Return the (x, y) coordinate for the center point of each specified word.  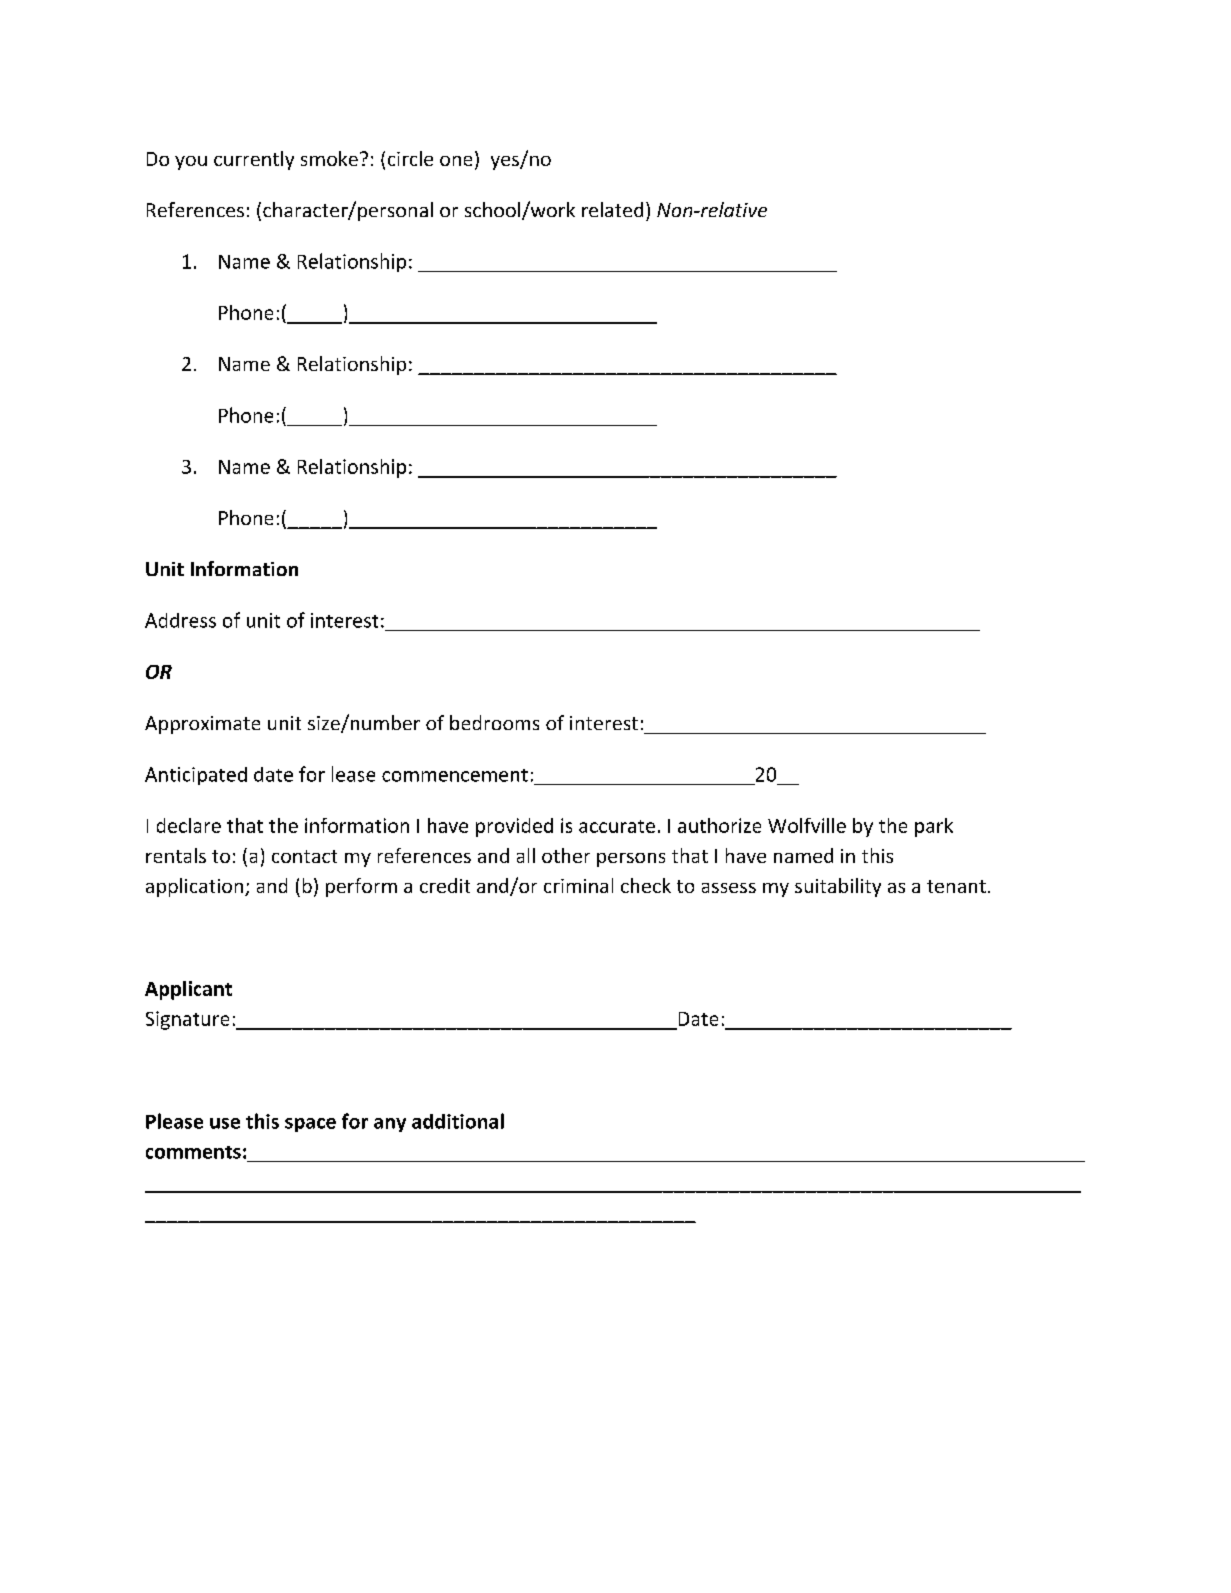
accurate (617, 826)
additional (458, 1121)
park (934, 827)
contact (304, 856)
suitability (838, 887)
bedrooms (494, 722)
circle (410, 158)
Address (180, 620)
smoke (329, 158)
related (612, 209)
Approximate (202, 725)
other (566, 855)
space (310, 1125)
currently (254, 160)
